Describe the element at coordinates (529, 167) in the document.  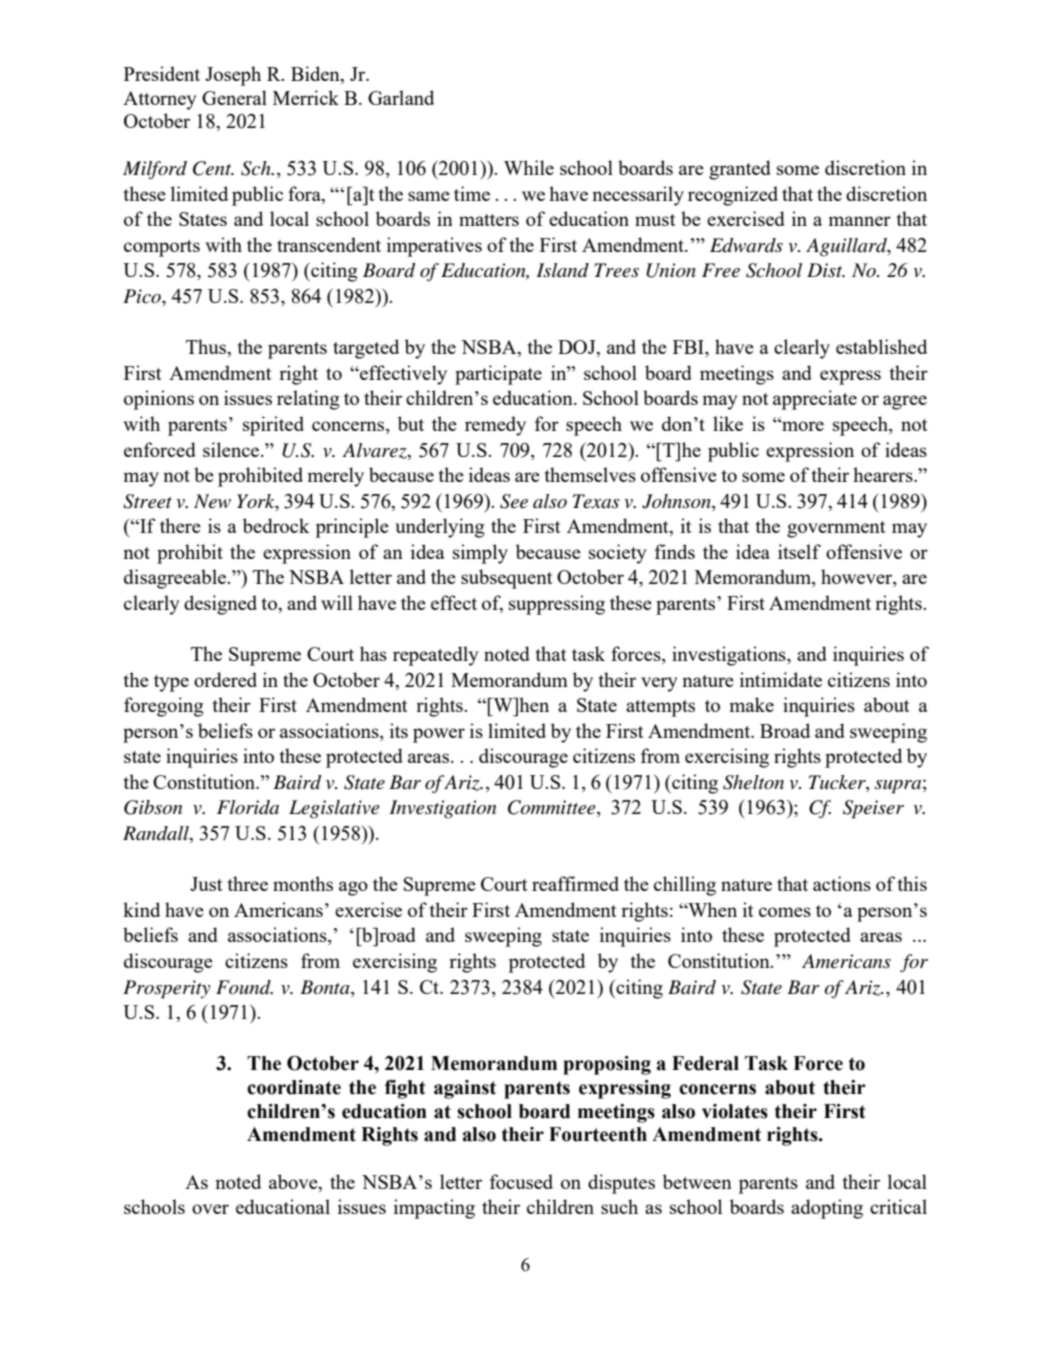
I see `While` at that location.
